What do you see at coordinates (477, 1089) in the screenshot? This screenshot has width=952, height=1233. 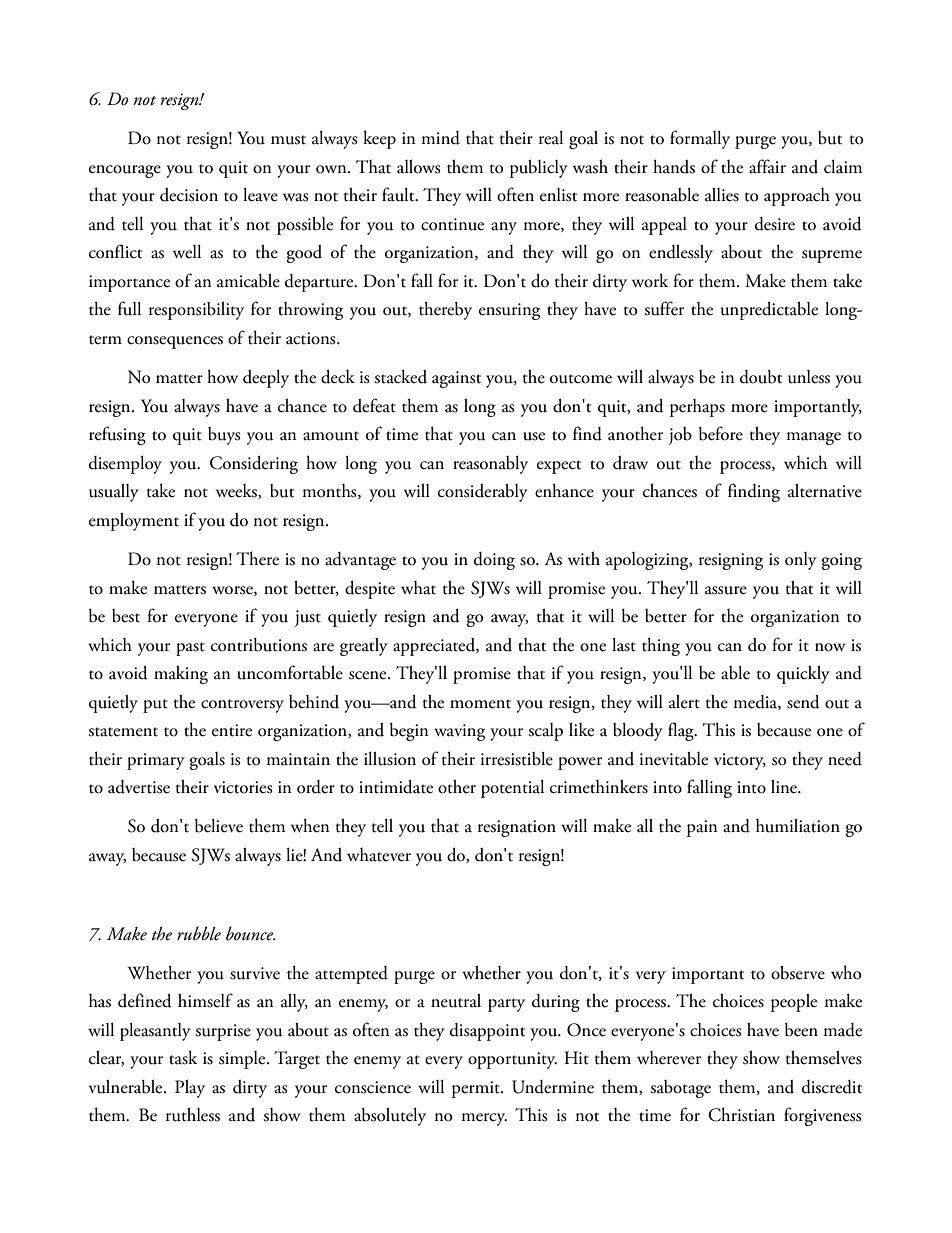 I see `permit` at bounding box center [477, 1089].
